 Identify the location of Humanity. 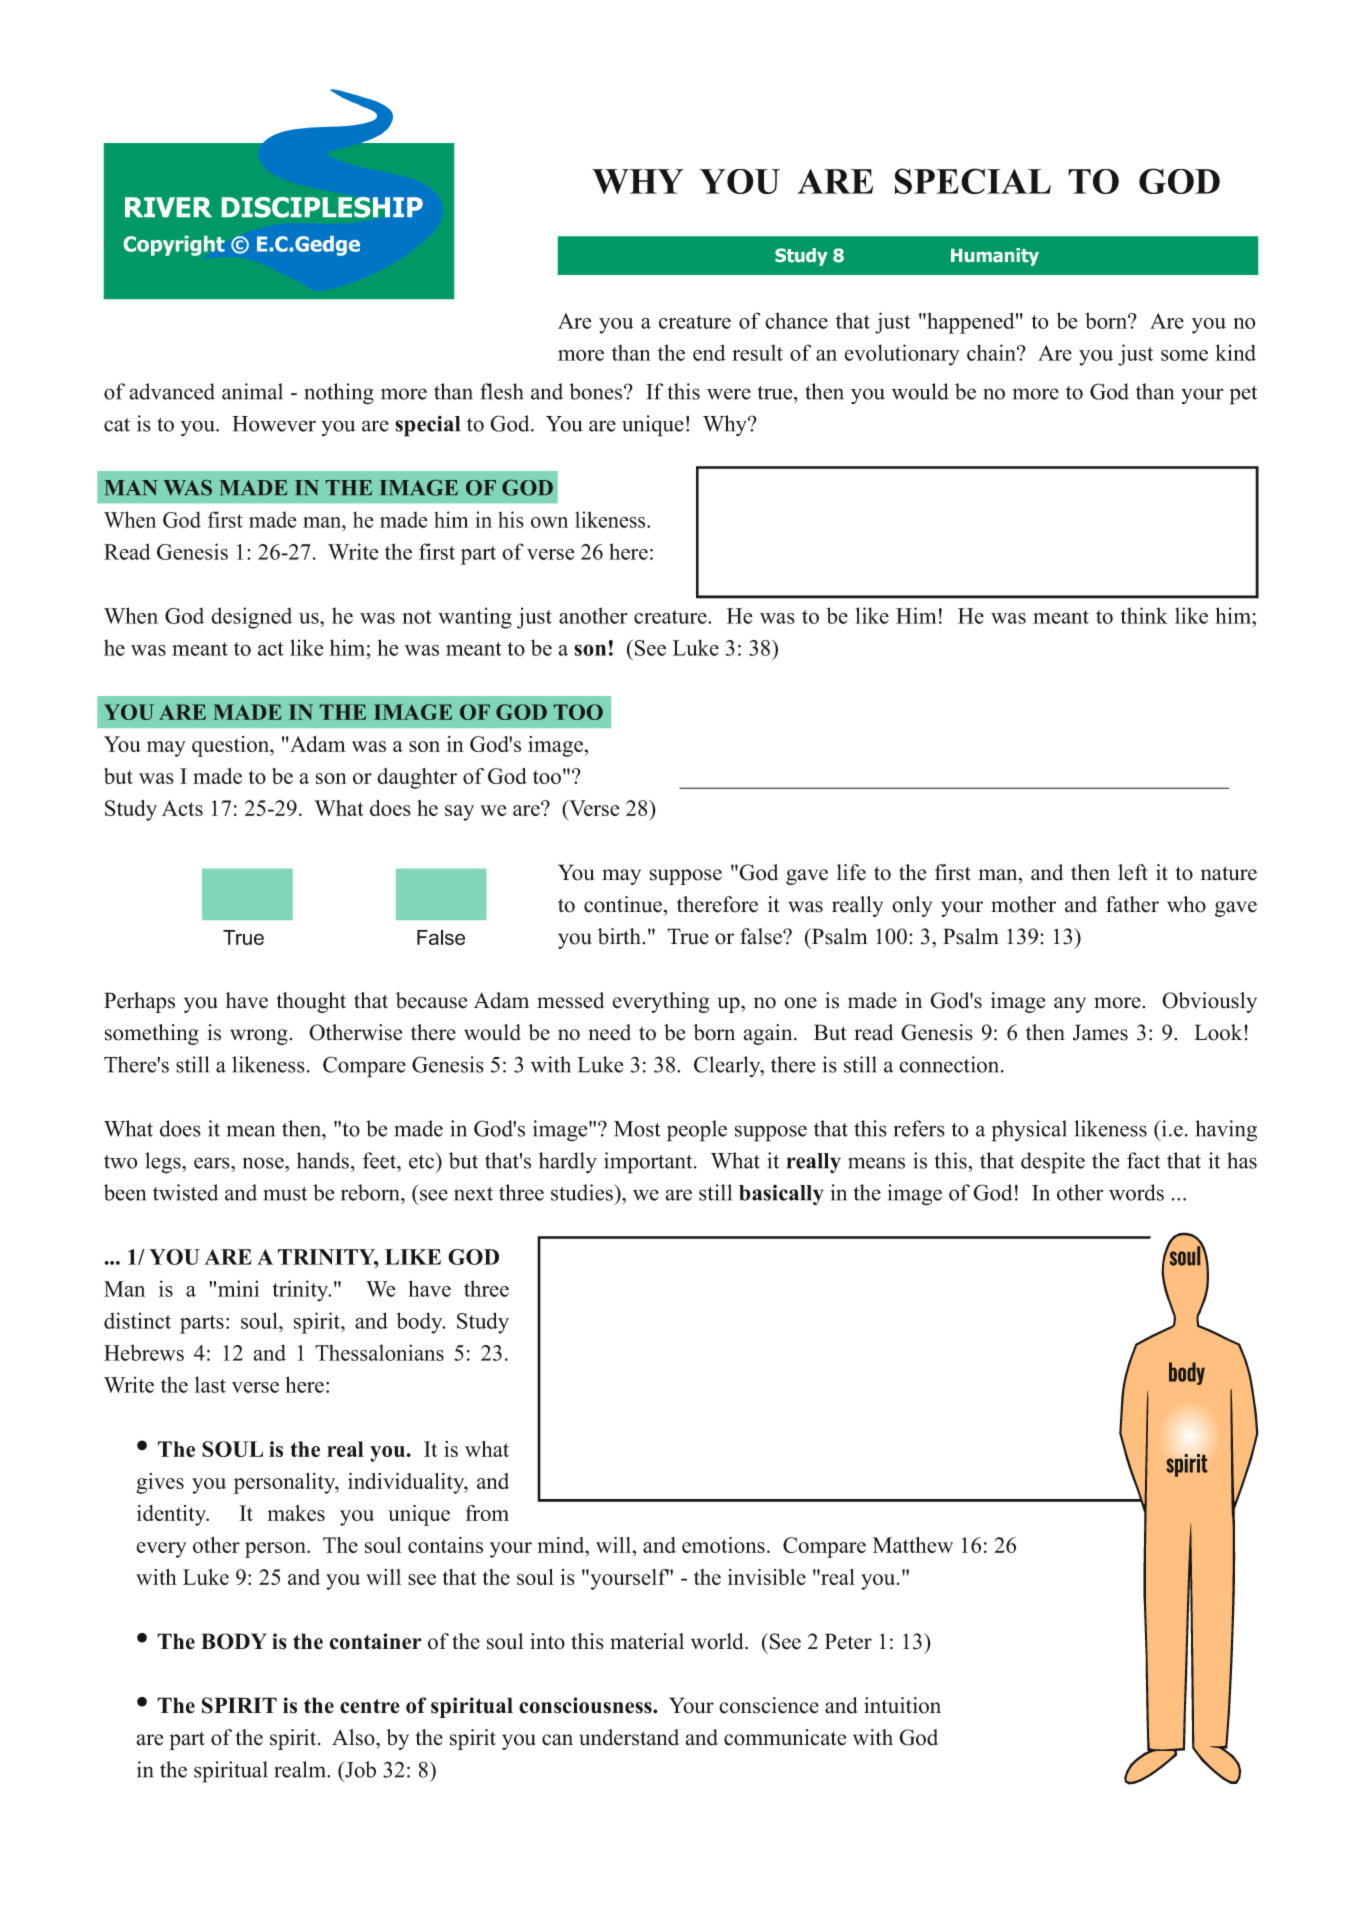
(995, 257).
